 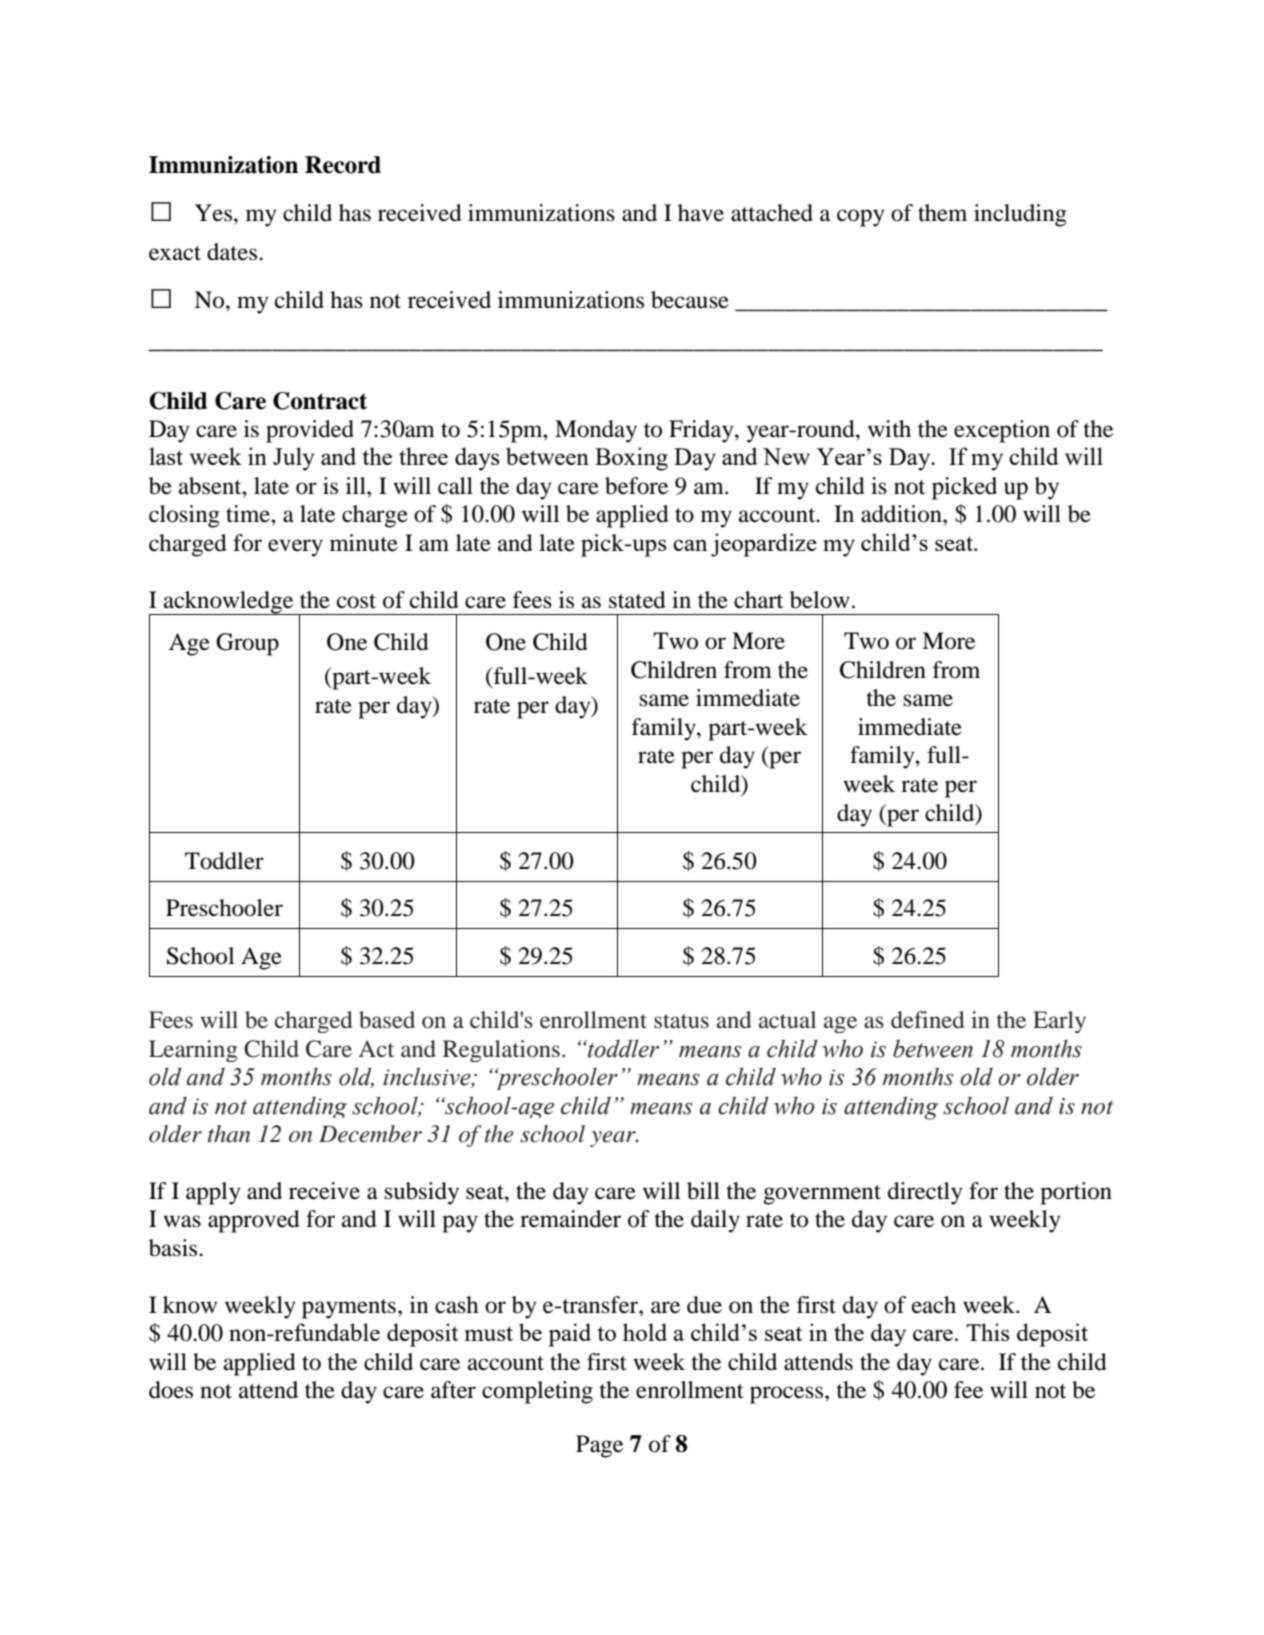 I want to click on have, so click(x=701, y=213).
